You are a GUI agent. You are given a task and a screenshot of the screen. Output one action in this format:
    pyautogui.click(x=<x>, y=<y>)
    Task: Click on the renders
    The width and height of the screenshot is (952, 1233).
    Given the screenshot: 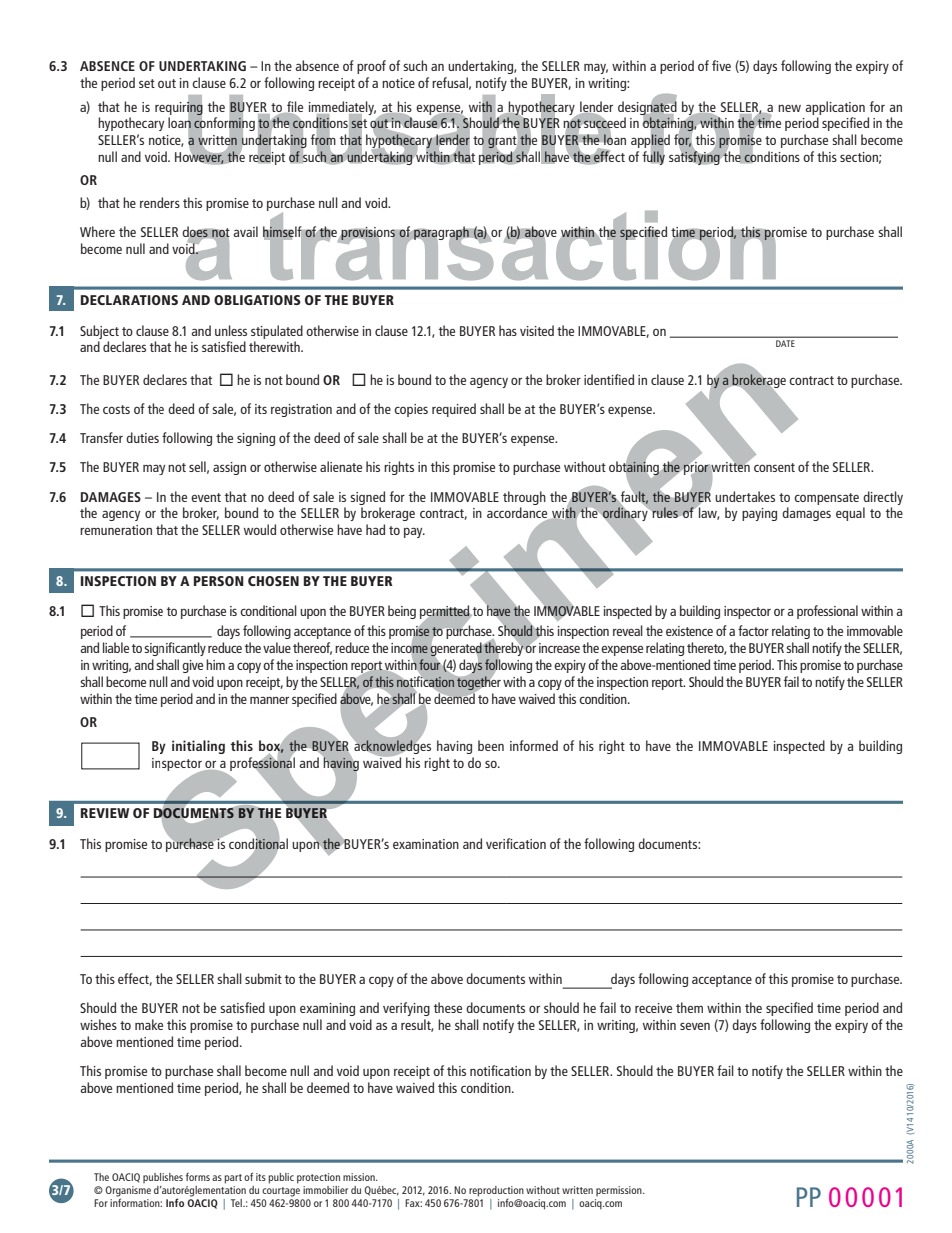 What is the action you would take?
    pyautogui.click(x=160, y=202)
